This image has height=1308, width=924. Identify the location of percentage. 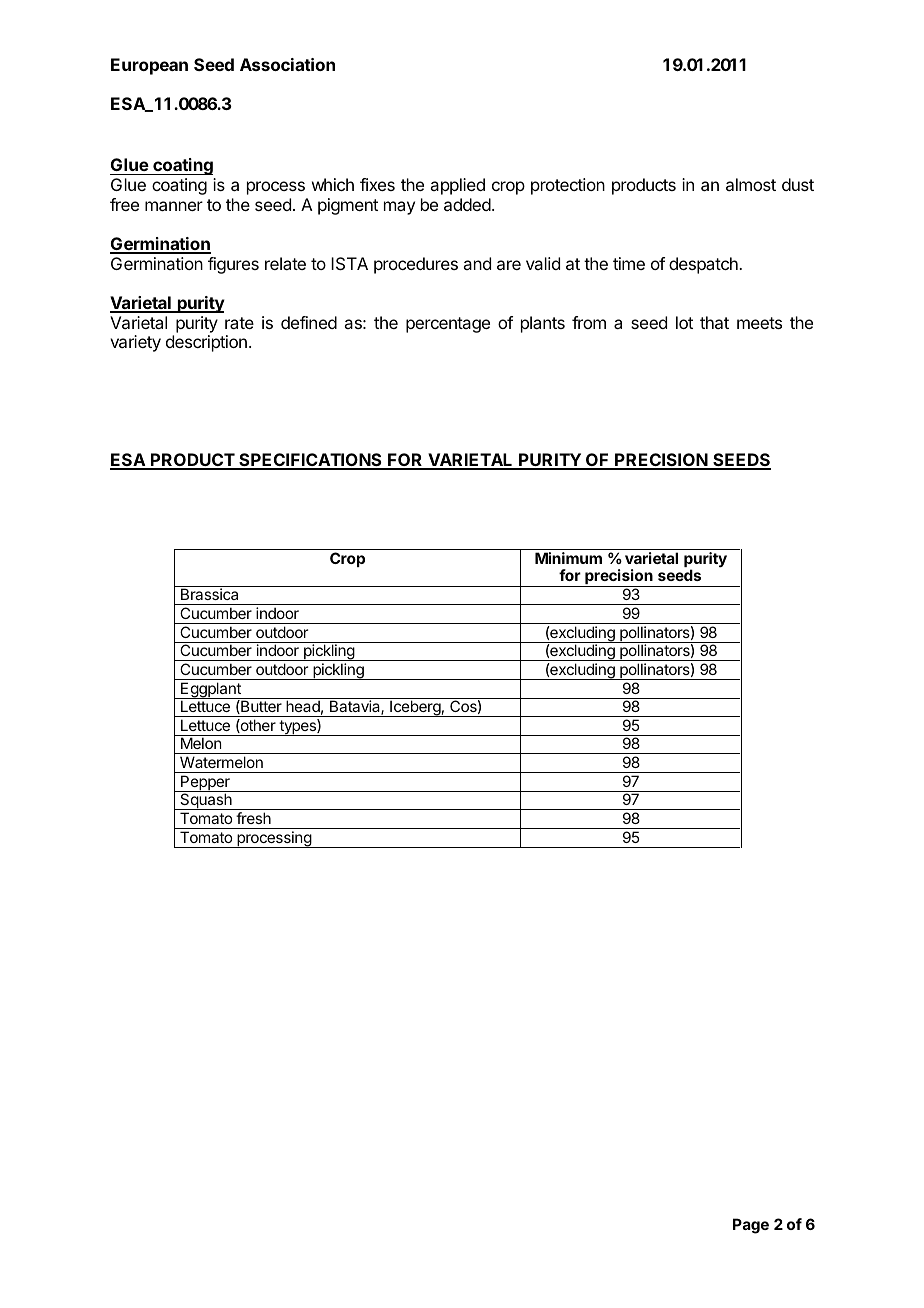
(448, 325).
